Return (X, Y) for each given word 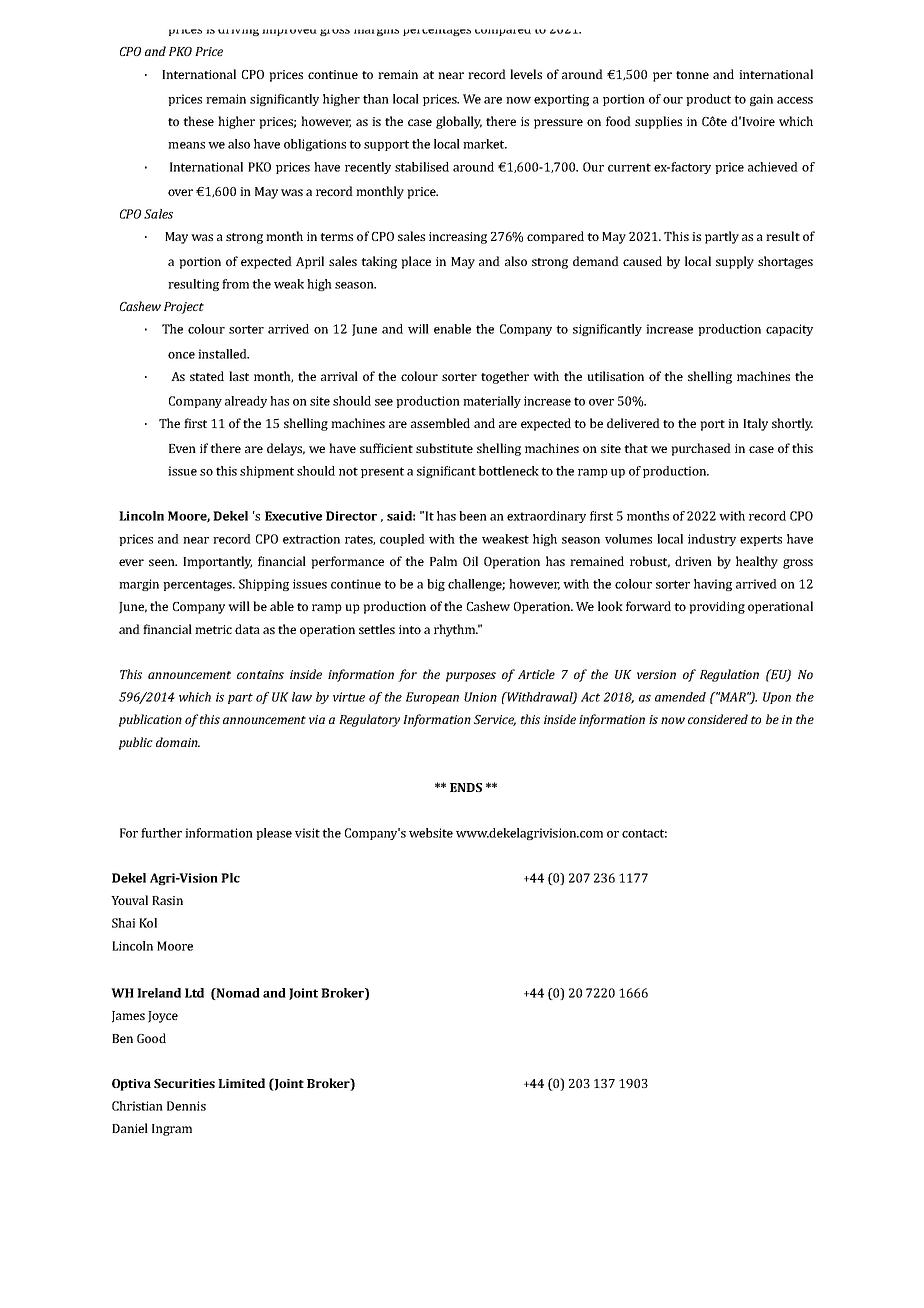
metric (213, 629)
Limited (241, 1083)
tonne (692, 75)
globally (459, 122)
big (436, 585)
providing (717, 607)
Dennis (186, 1106)
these (198, 121)
